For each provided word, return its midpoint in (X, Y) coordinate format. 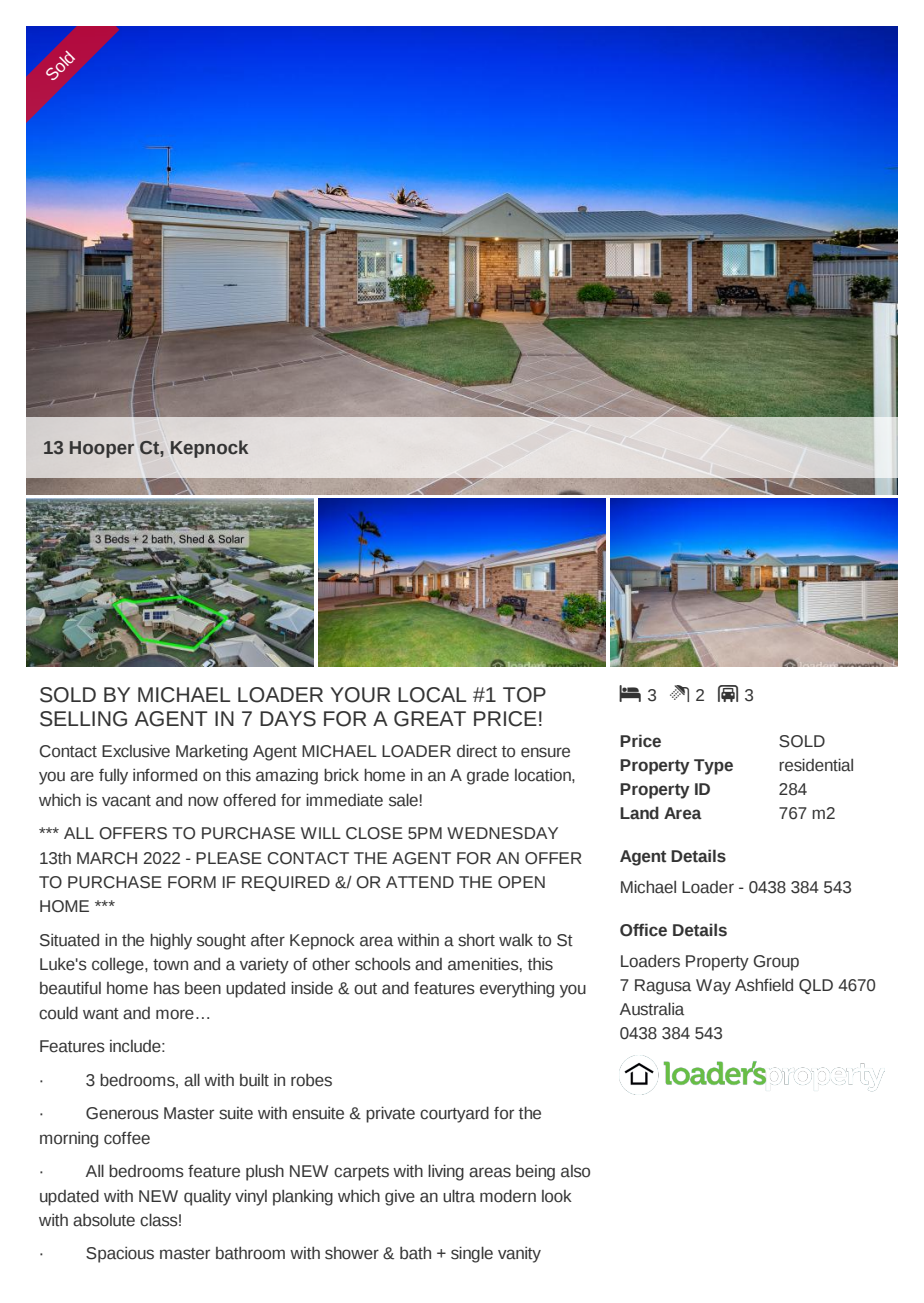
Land (639, 813)
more (175, 1014)
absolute (104, 1220)
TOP (524, 695)
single (472, 1254)
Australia (652, 1009)
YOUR (360, 695)
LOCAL (432, 695)
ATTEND (420, 882)
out (365, 989)
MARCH (107, 858)
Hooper (102, 449)
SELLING (83, 719)
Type (713, 767)
